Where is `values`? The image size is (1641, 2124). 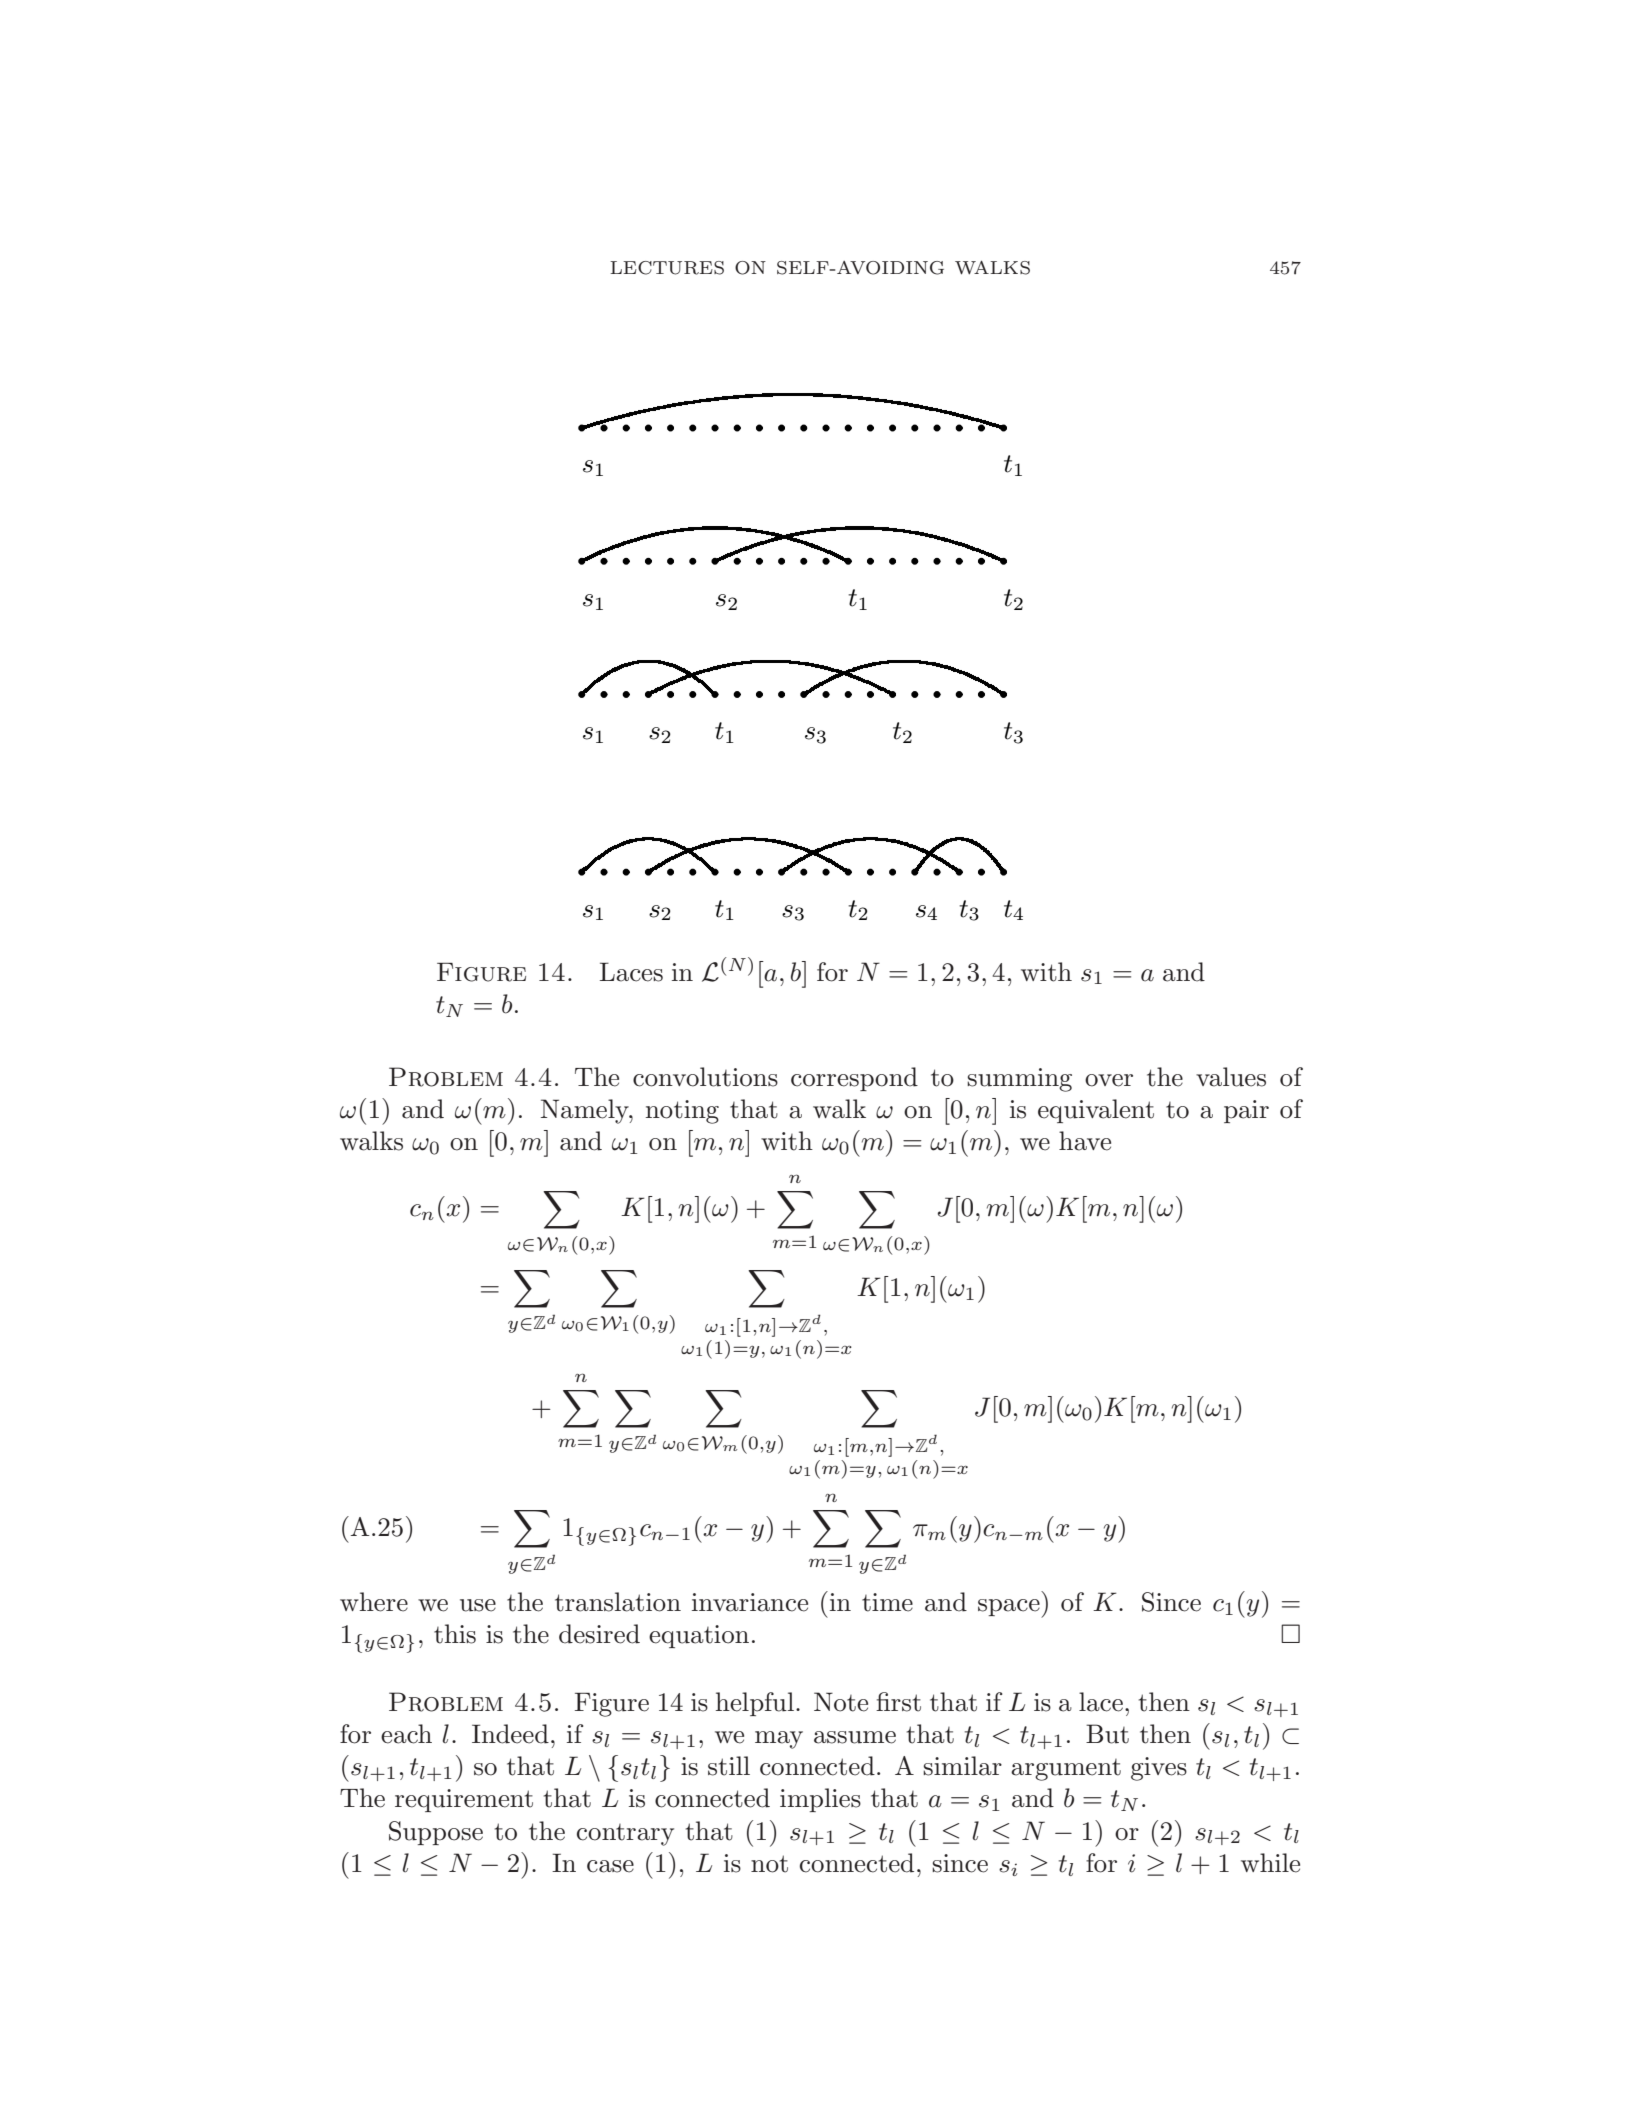 values is located at coordinates (1231, 1077).
